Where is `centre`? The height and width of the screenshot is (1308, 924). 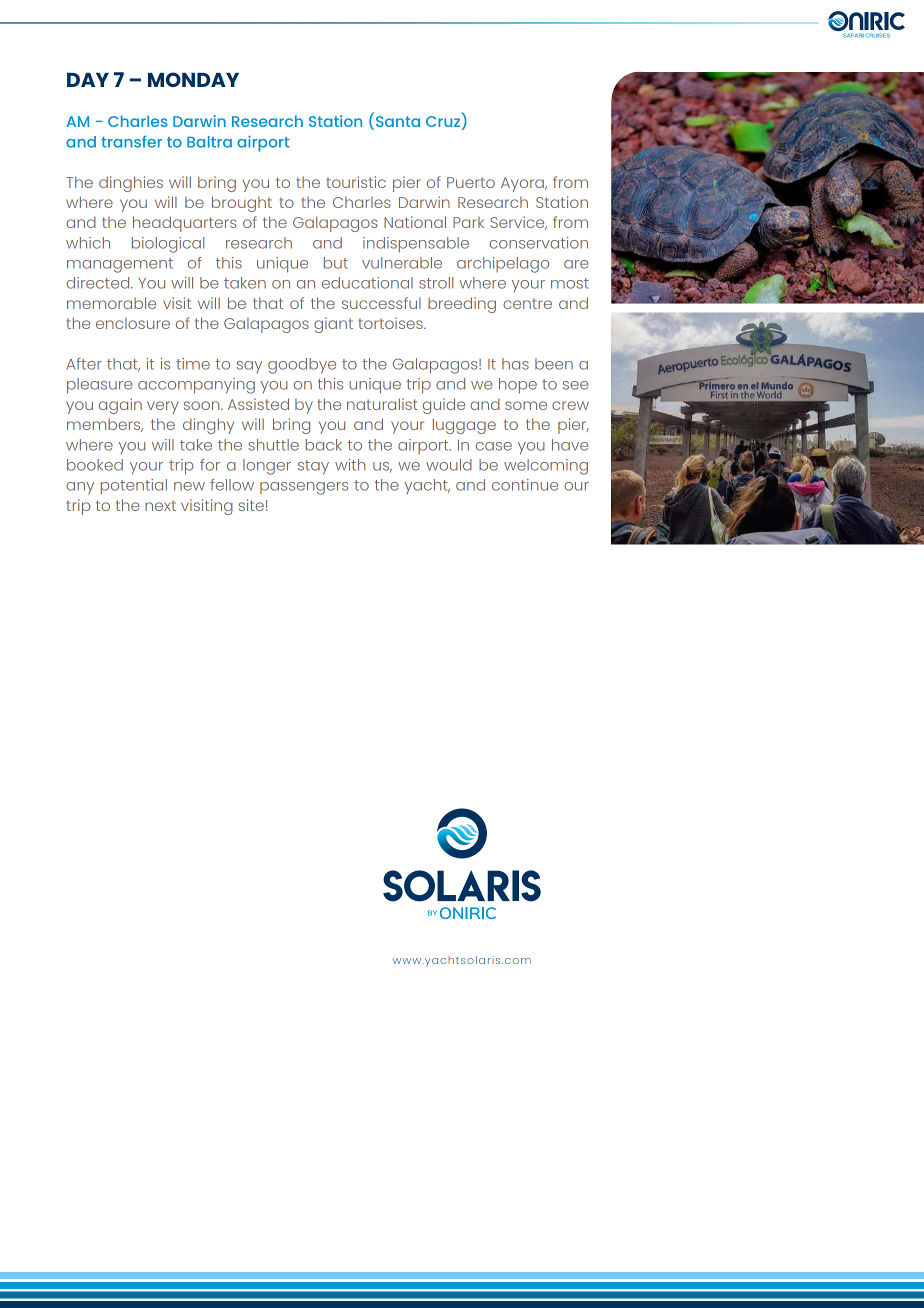
centre is located at coordinates (527, 303).
